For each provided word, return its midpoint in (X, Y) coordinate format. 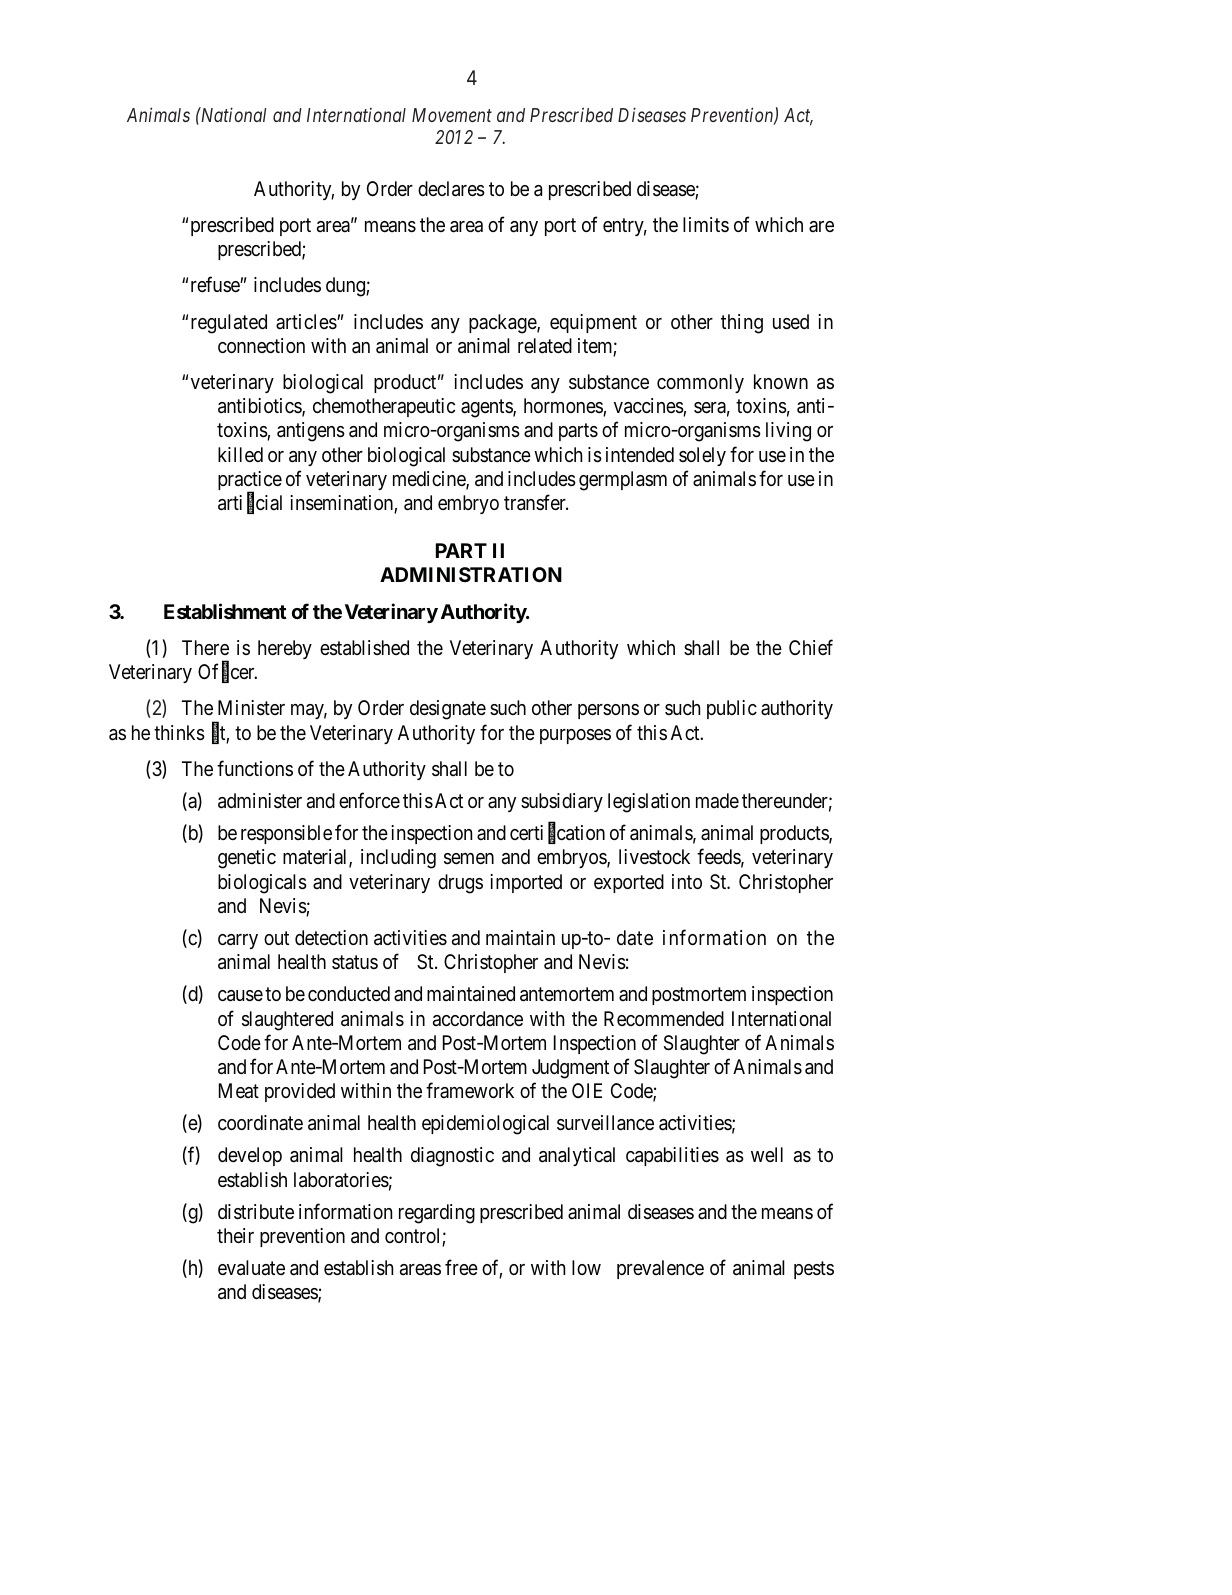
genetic (247, 859)
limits (706, 224)
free (461, 1267)
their (235, 1236)
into (687, 881)
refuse (216, 284)
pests (814, 1270)
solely (702, 456)
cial (269, 502)
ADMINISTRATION (471, 574)
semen (469, 859)
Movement (452, 115)
